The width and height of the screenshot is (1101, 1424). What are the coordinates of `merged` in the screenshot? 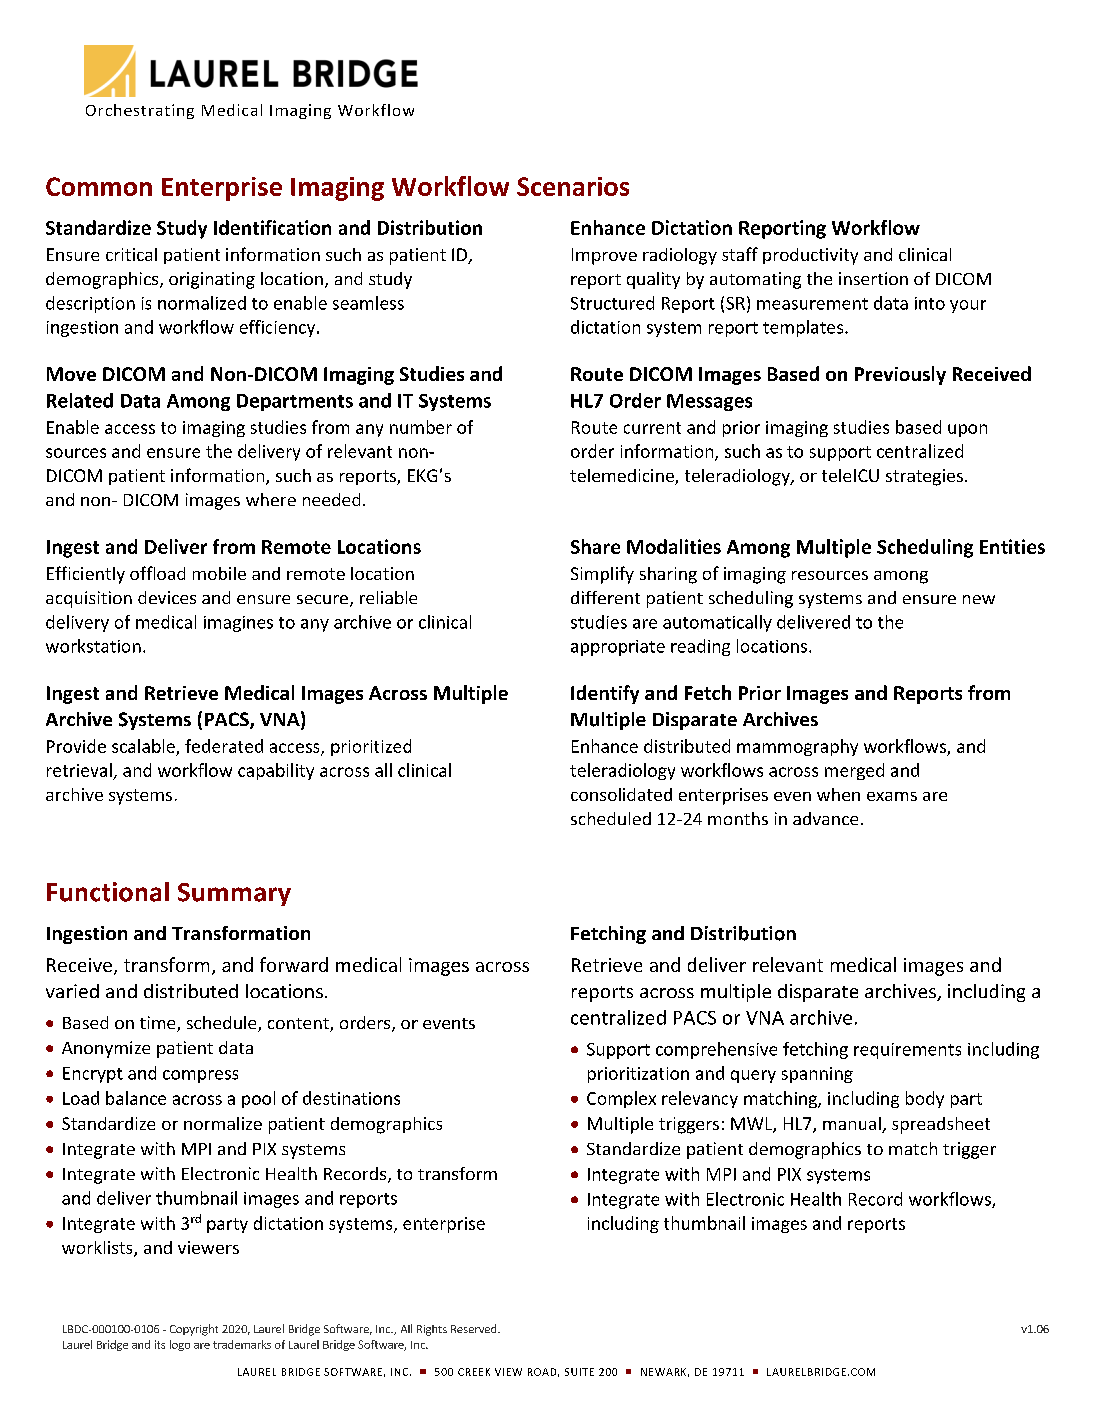 It's located at (854, 771).
